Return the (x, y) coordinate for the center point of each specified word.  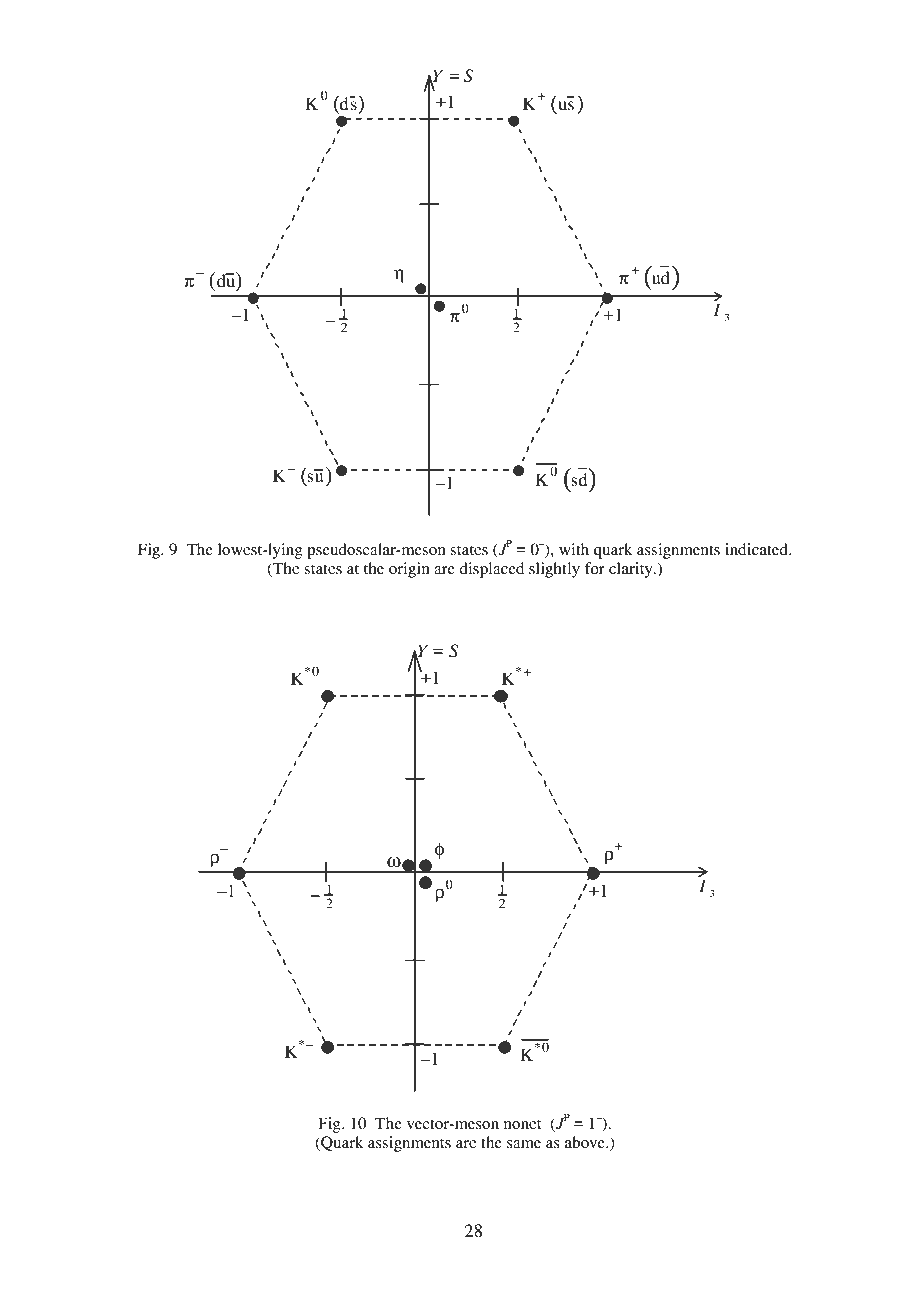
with (574, 549)
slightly (554, 570)
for (595, 568)
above (586, 1142)
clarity (632, 570)
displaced (491, 570)
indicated (757, 549)
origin (409, 570)
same (524, 1144)
